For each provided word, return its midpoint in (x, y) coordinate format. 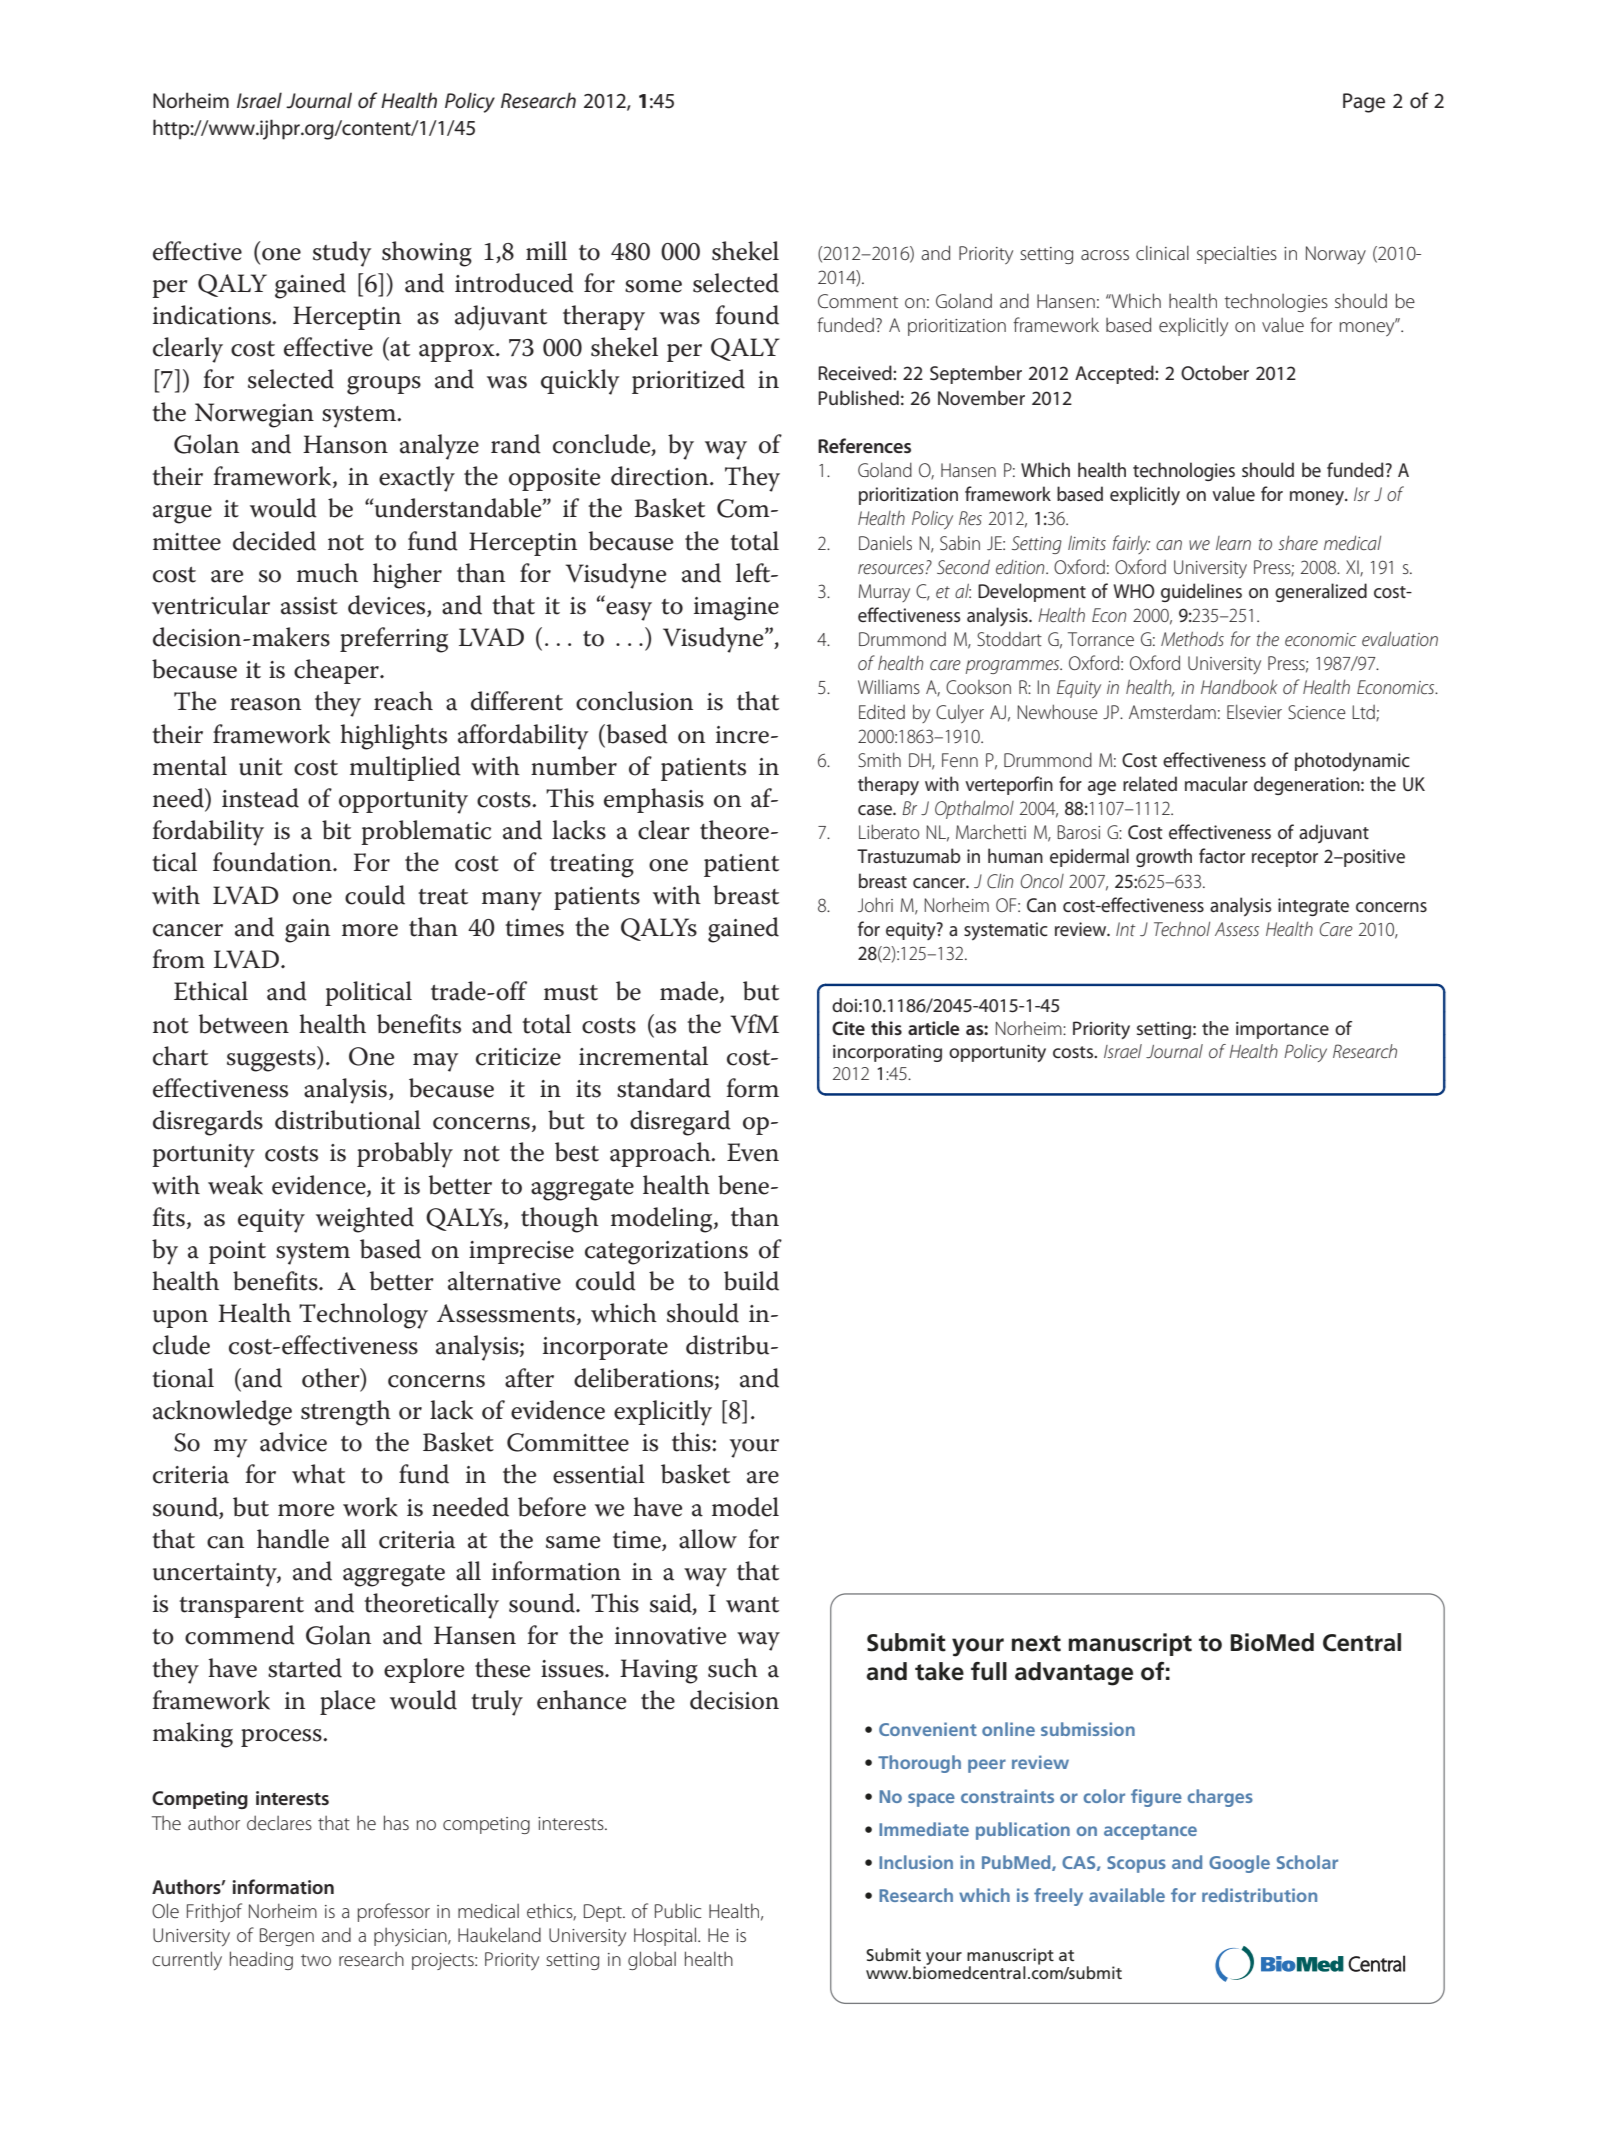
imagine (736, 609)
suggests (272, 1061)
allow (708, 1539)
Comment (858, 301)
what (318, 1474)
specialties (1237, 254)
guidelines (1201, 592)
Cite (848, 1028)
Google (1239, 1864)
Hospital (665, 1936)
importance (1282, 1030)
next (1036, 1643)
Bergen (287, 1937)
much (327, 573)
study (342, 254)
